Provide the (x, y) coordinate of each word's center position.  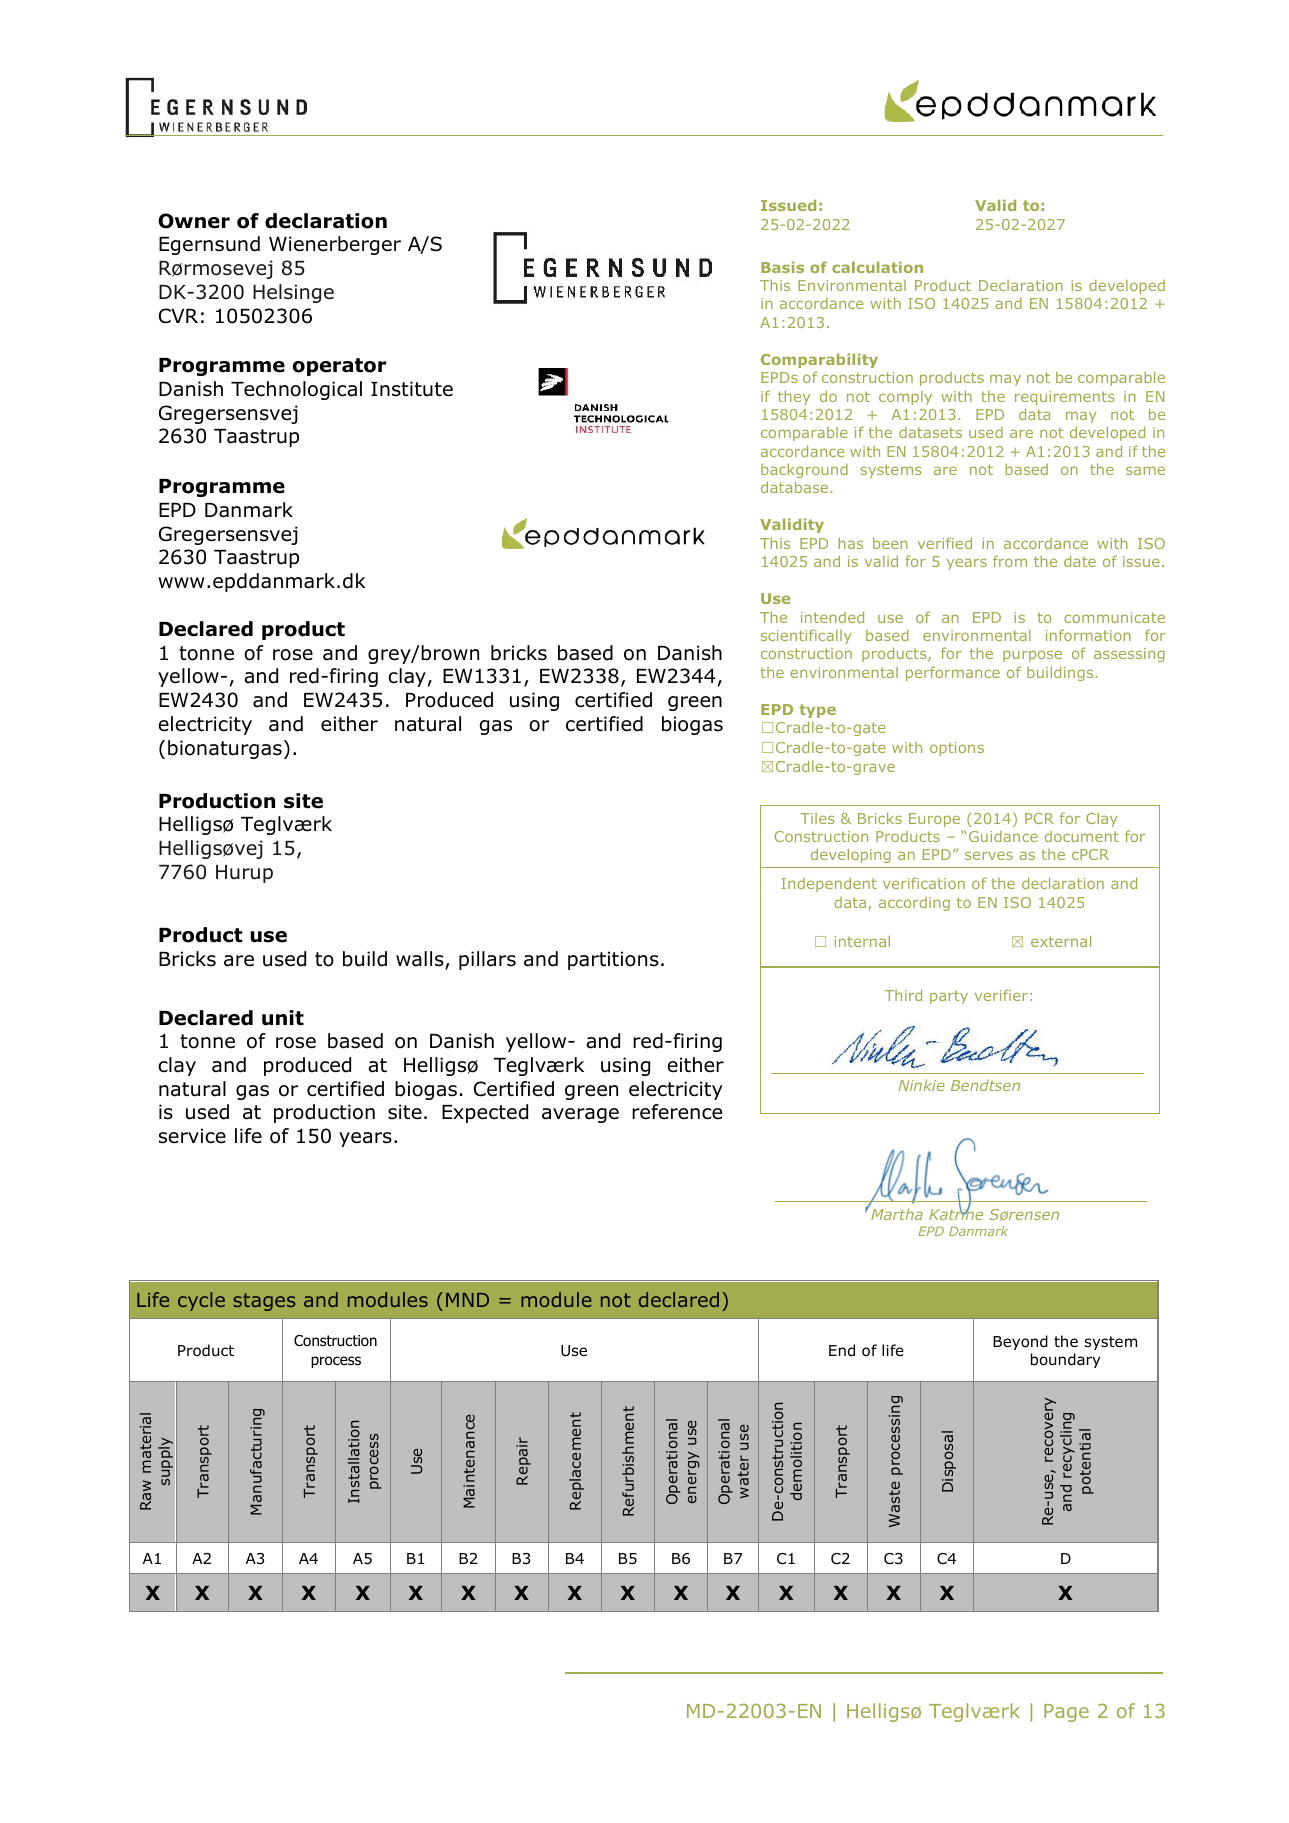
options (957, 749)
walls (421, 960)
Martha (897, 1214)
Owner (194, 221)
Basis (782, 267)
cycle (201, 1301)
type (817, 711)
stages (264, 1302)
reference (677, 1112)
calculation (877, 267)
